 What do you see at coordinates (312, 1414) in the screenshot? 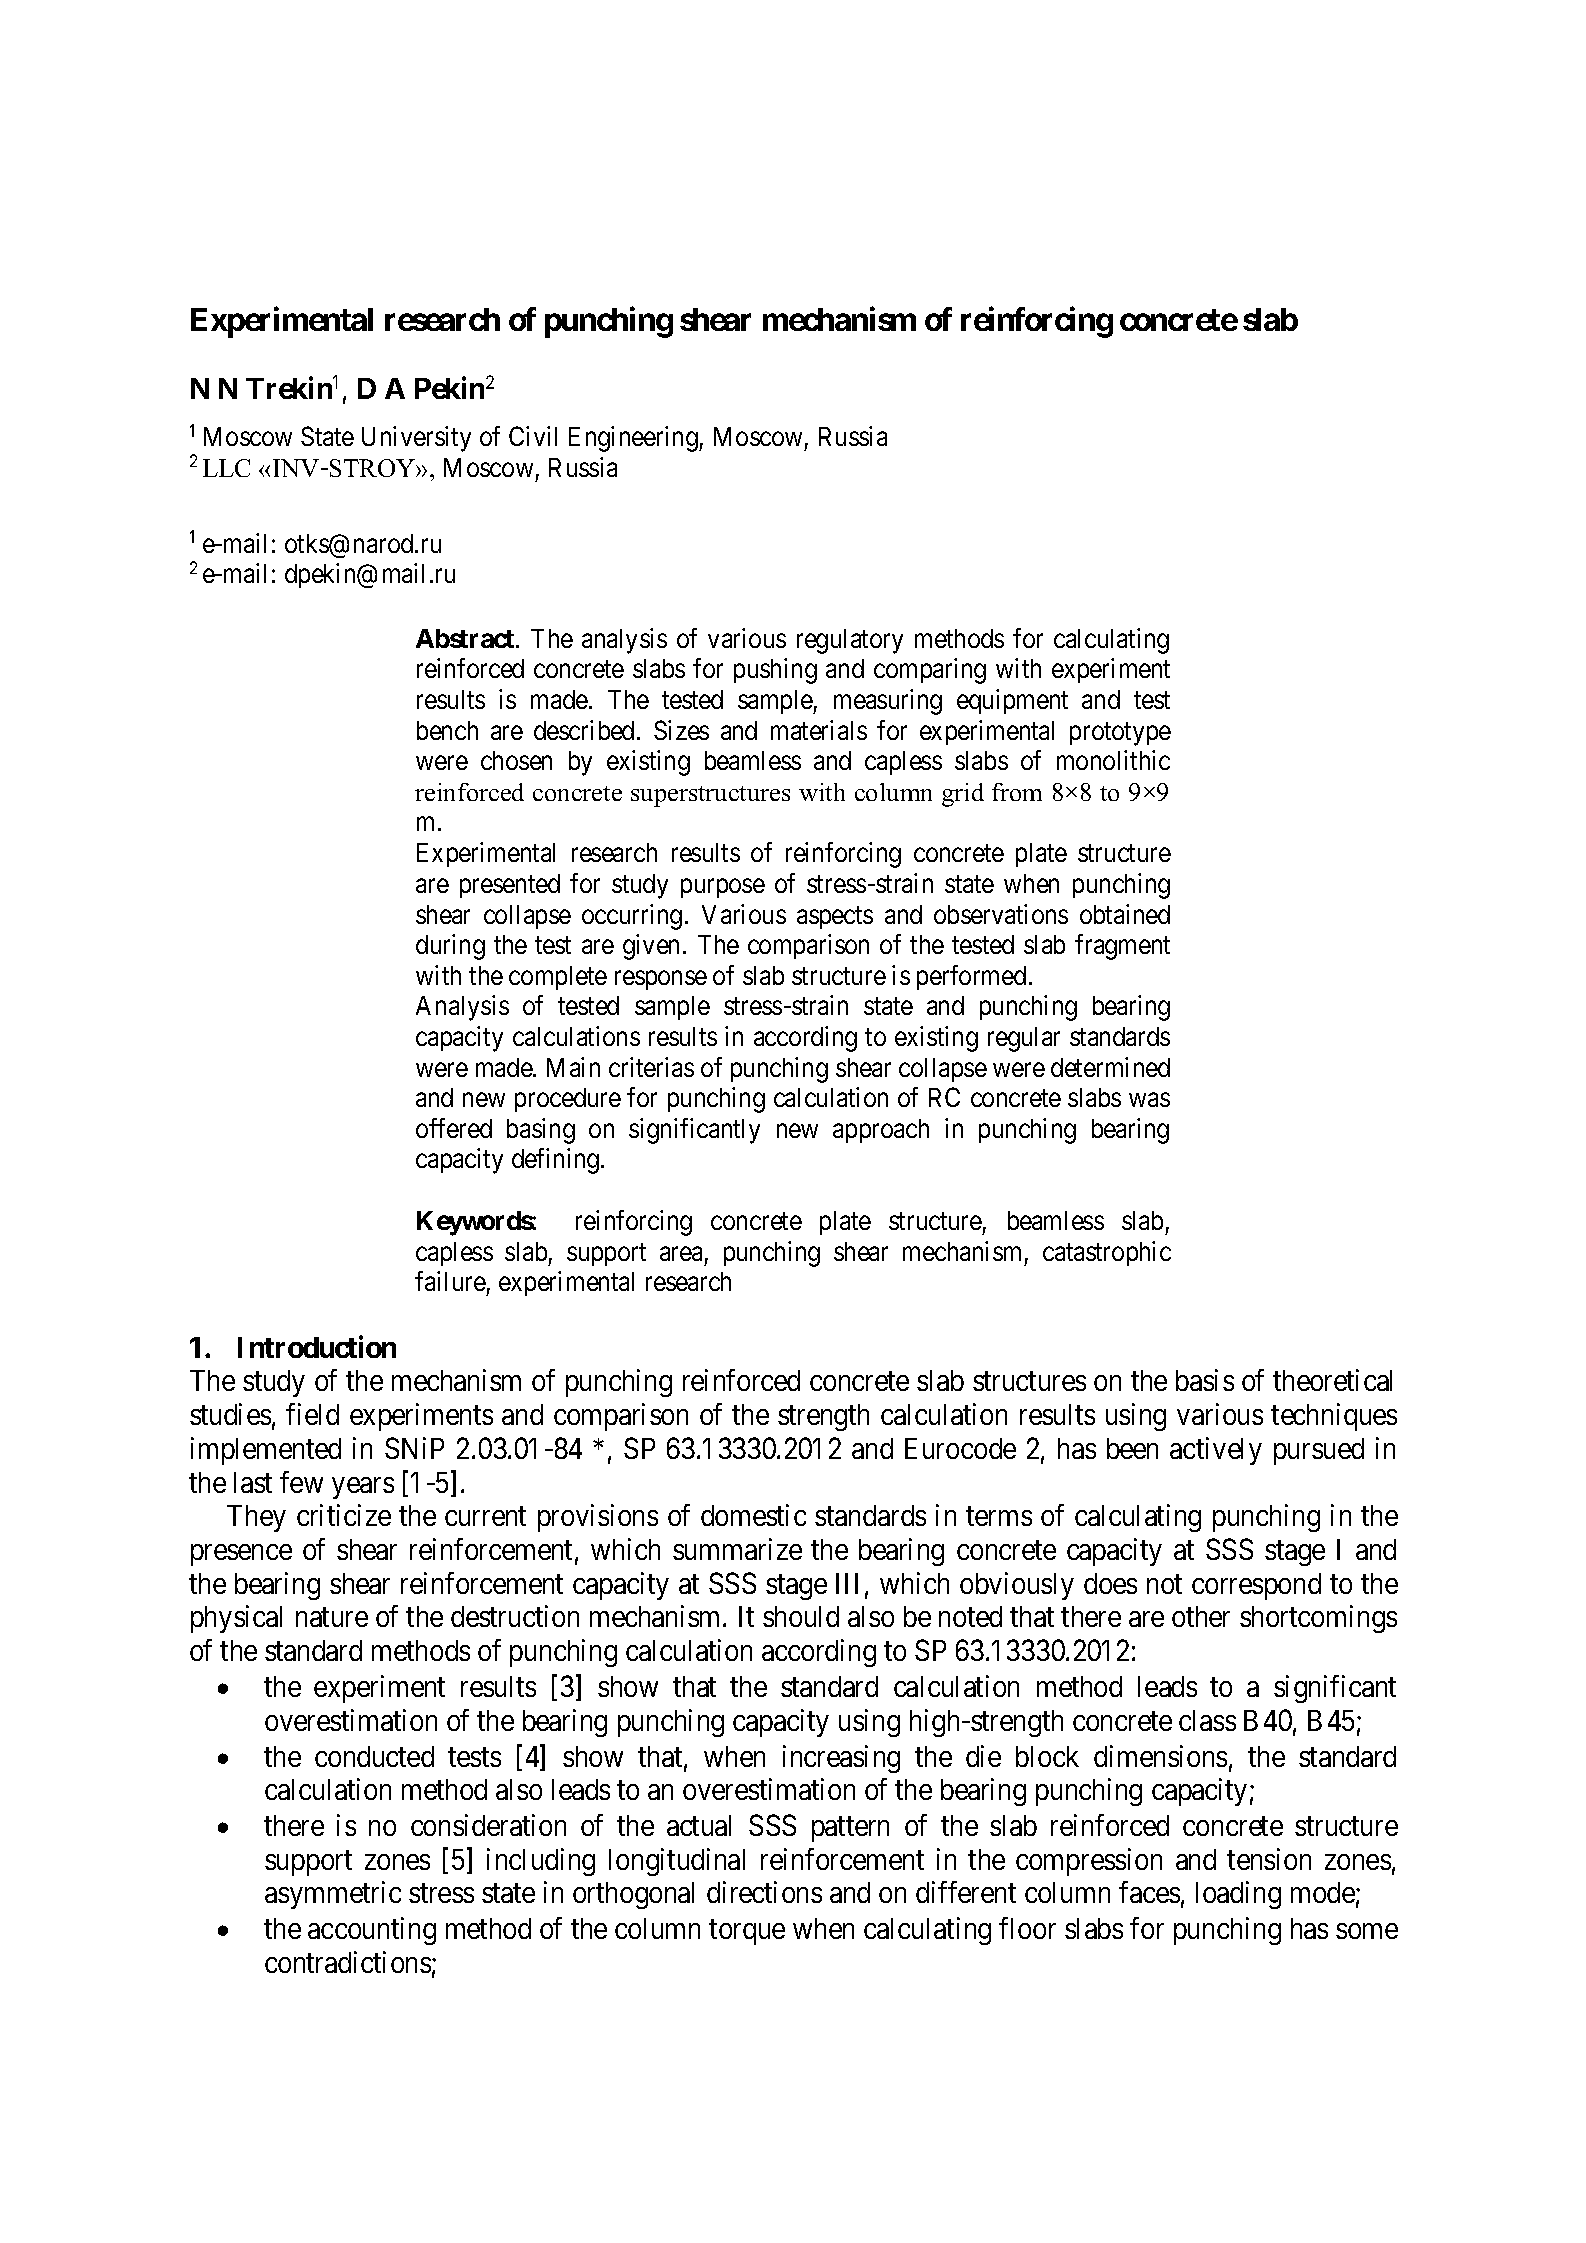
I see `field` at bounding box center [312, 1414].
